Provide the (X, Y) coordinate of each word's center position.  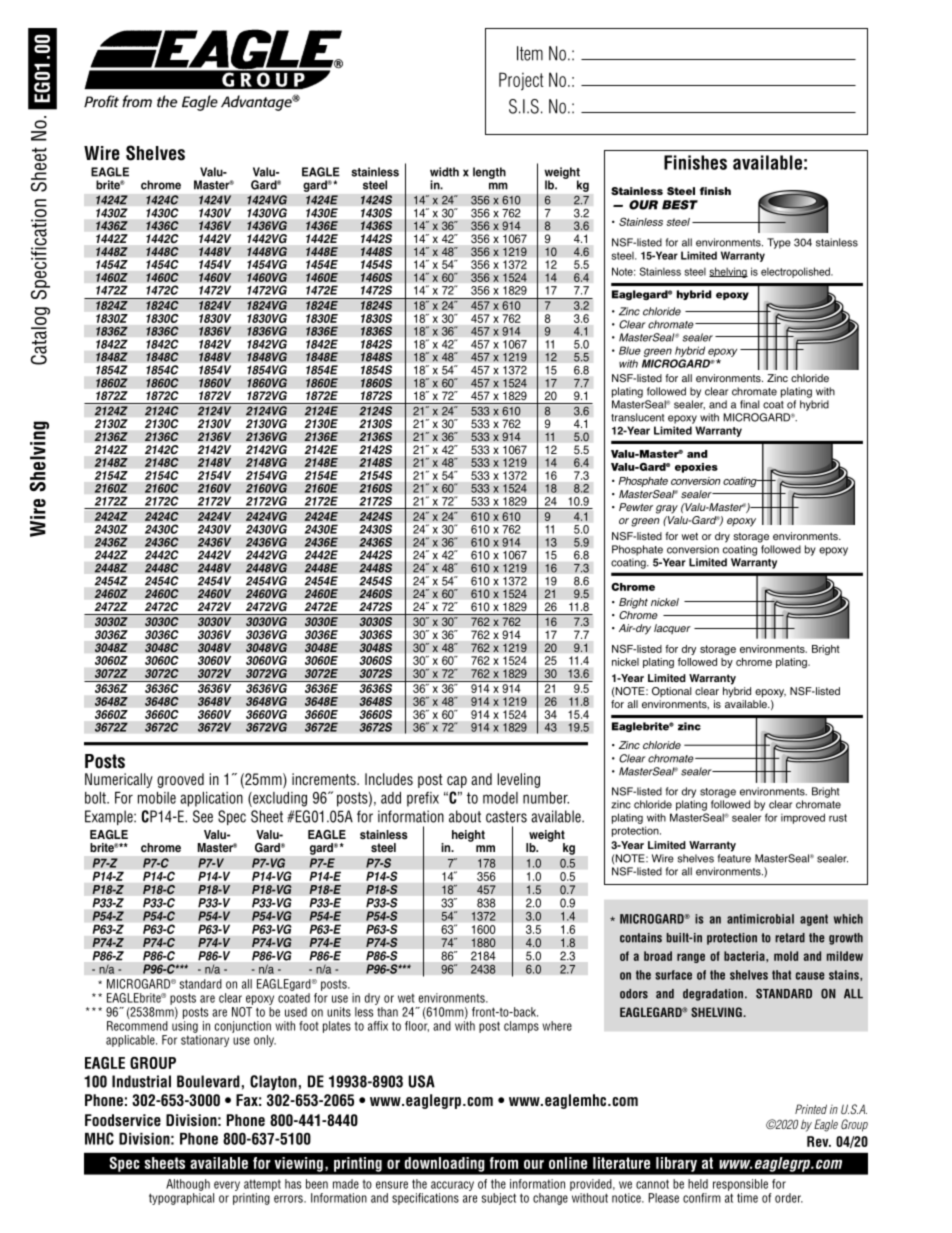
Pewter (636, 507)
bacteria (745, 956)
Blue (630, 350)
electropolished (796, 272)
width (444, 172)
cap (457, 782)
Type (779, 243)
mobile (157, 798)
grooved (180, 780)
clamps (521, 1027)
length (489, 173)
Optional (671, 692)
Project (521, 81)
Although (188, 1185)
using (185, 1027)
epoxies (696, 468)
